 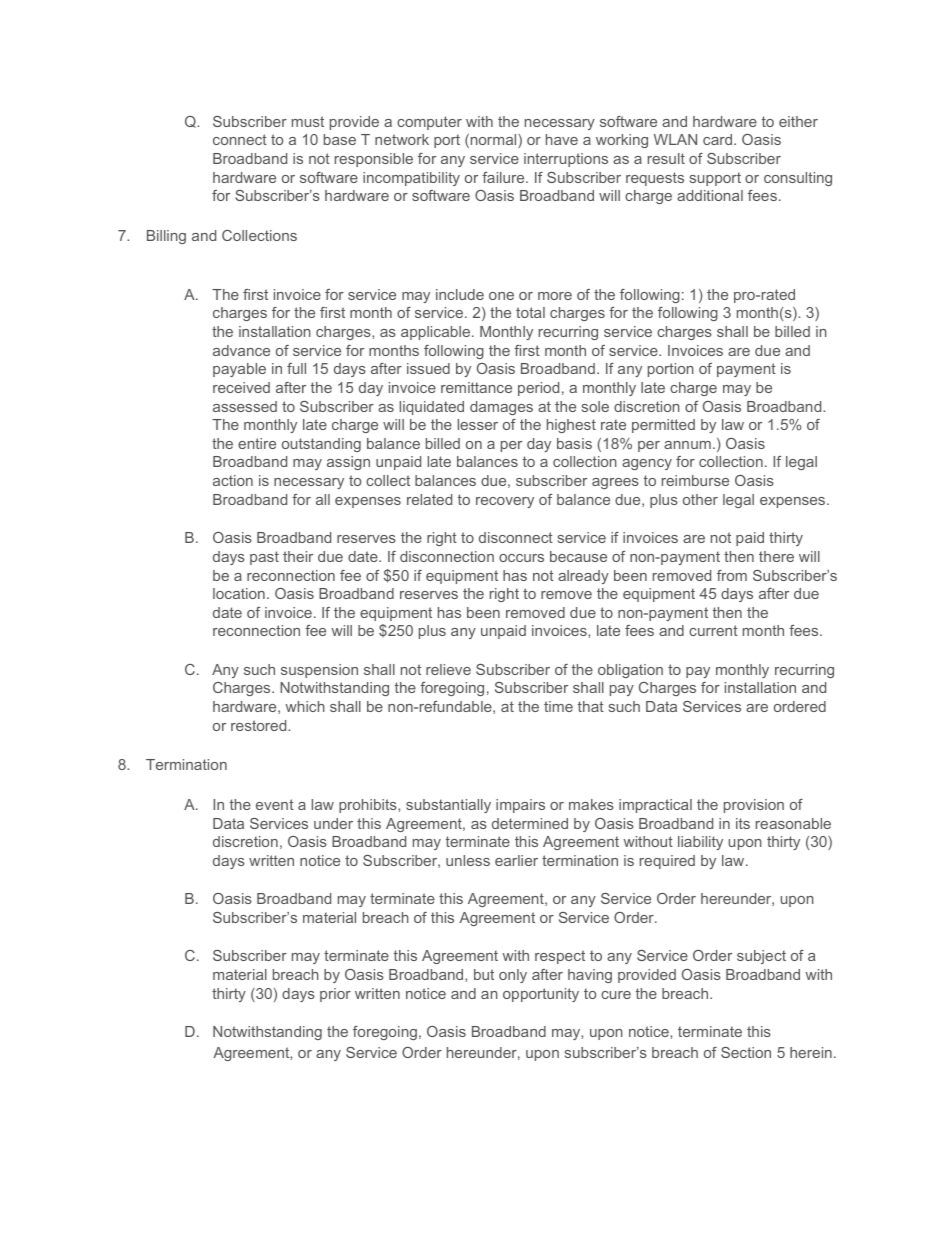 What do you see at coordinates (505, 502) in the screenshot?
I see `recovery` at bounding box center [505, 502].
